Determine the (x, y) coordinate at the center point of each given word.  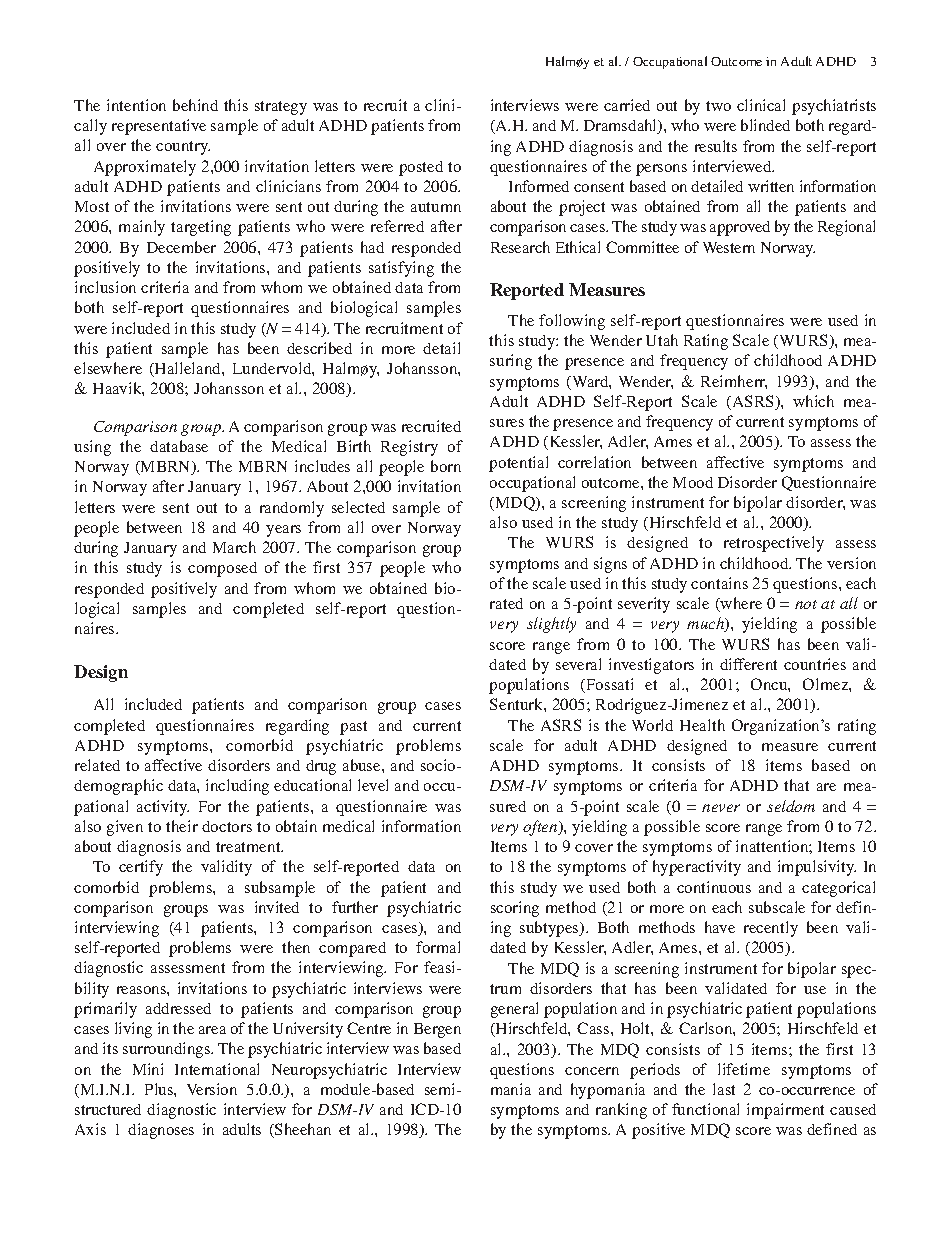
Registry (409, 448)
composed (222, 569)
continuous (714, 887)
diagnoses (161, 1131)
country (183, 148)
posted (421, 168)
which (813, 401)
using (92, 448)
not (806, 604)
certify (141, 868)
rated (506, 603)
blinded (765, 125)
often (541, 828)
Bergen (437, 1030)
